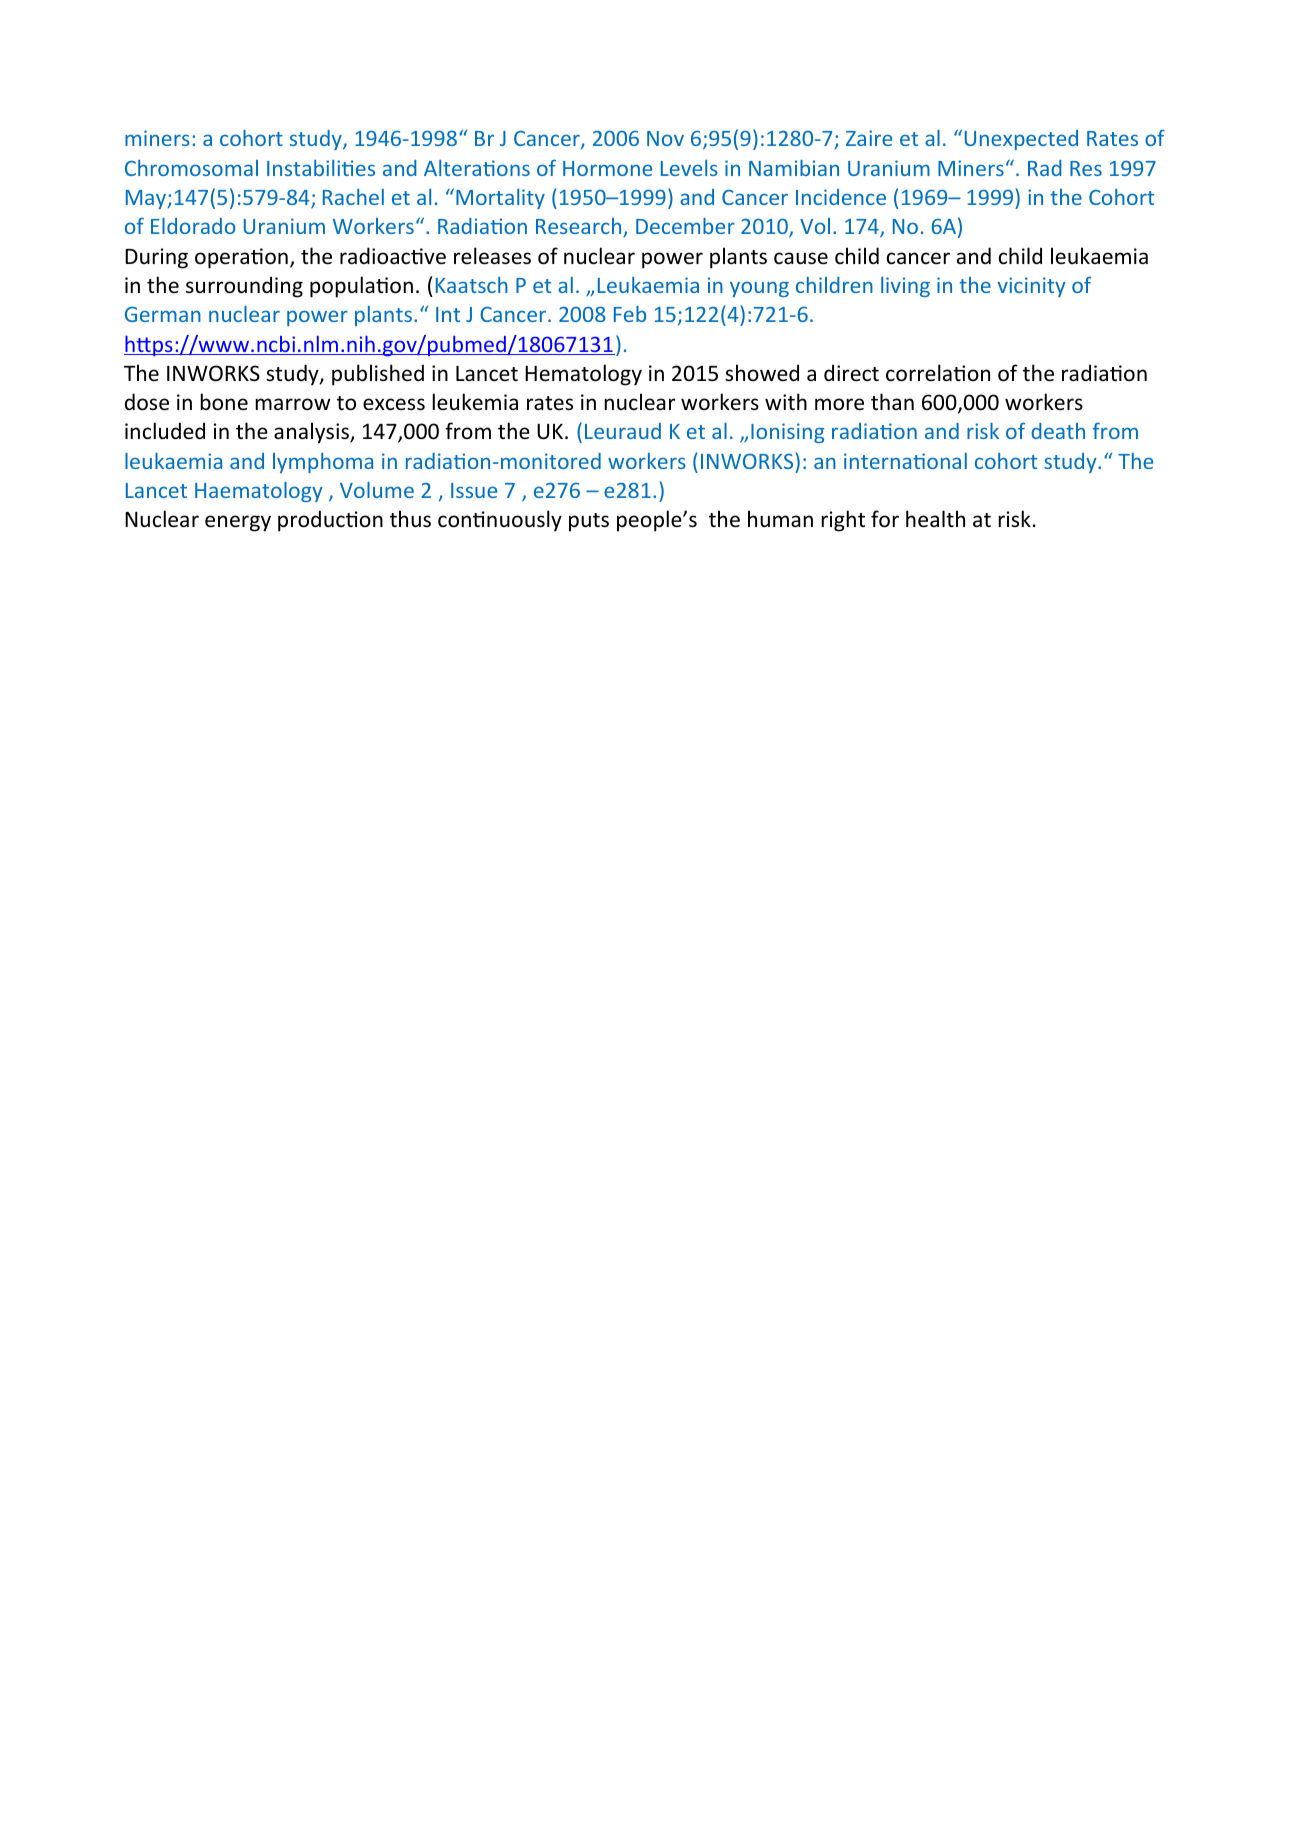 The image size is (1297, 1834). What do you see at coordinates (241, 258) in the document?
I see `operation` at bounding box center [241, 258].
